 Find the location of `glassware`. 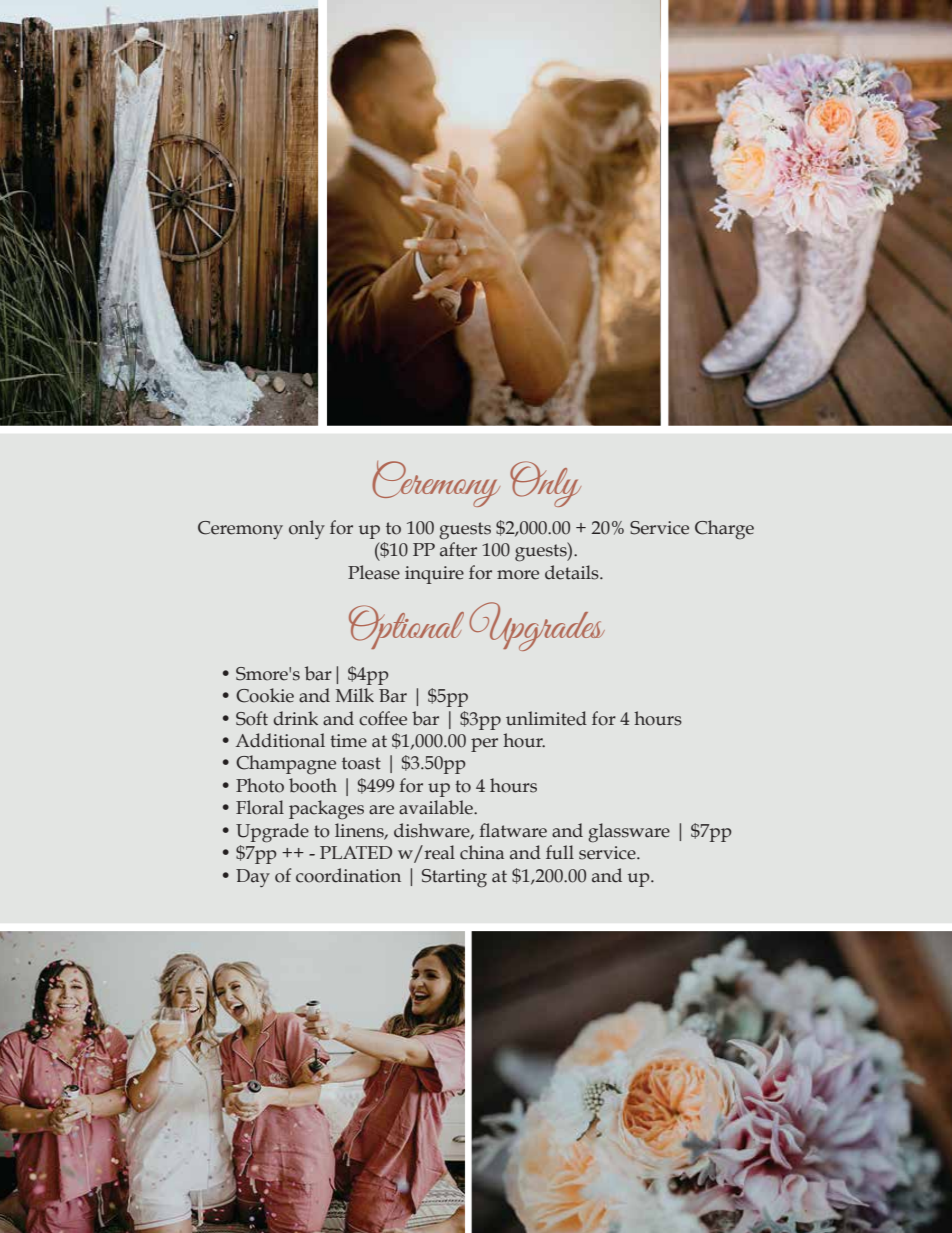

glassware is located at coordinates (629, 833).
